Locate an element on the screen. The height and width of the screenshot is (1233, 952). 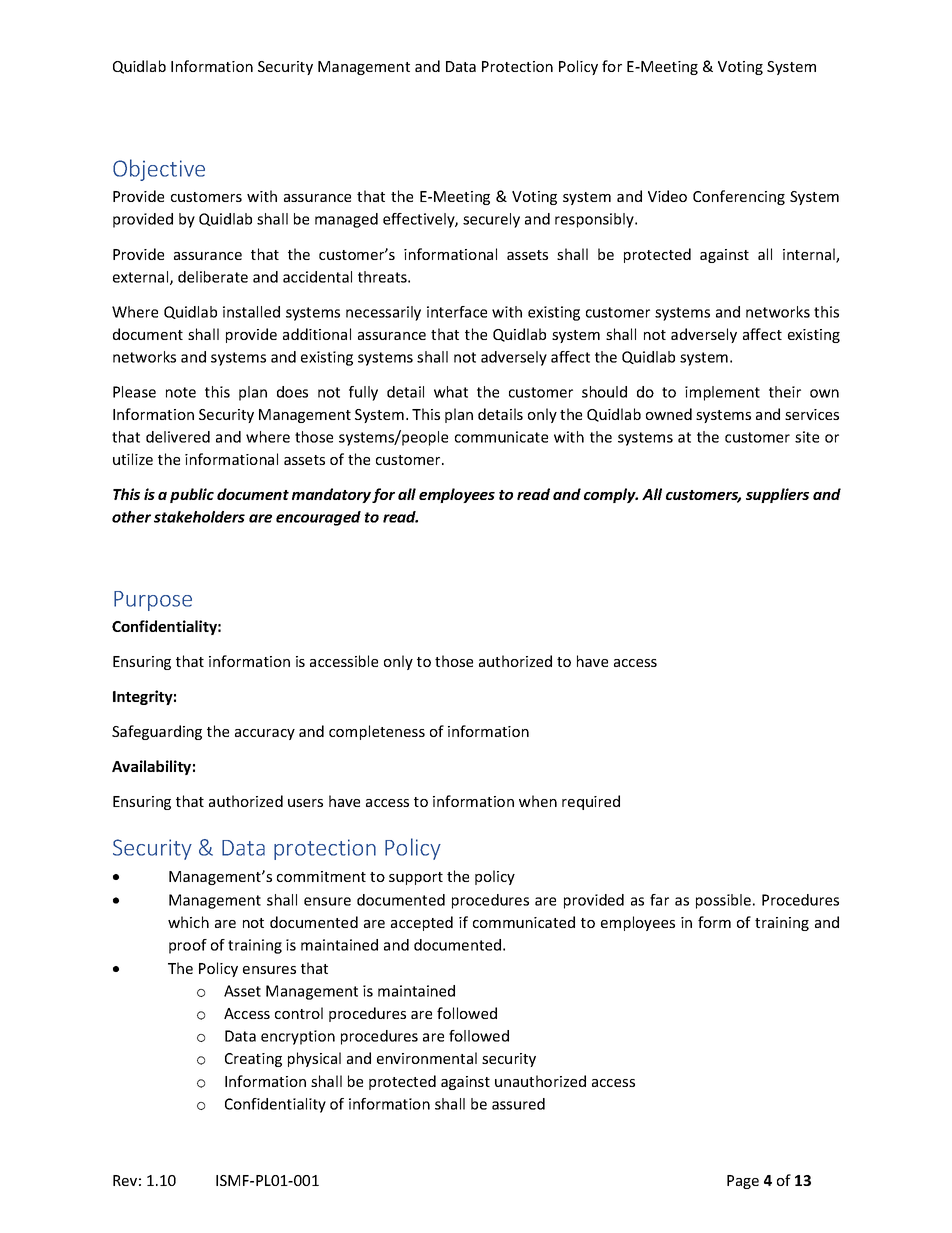
Page is located at coordinates (743, 1182).
